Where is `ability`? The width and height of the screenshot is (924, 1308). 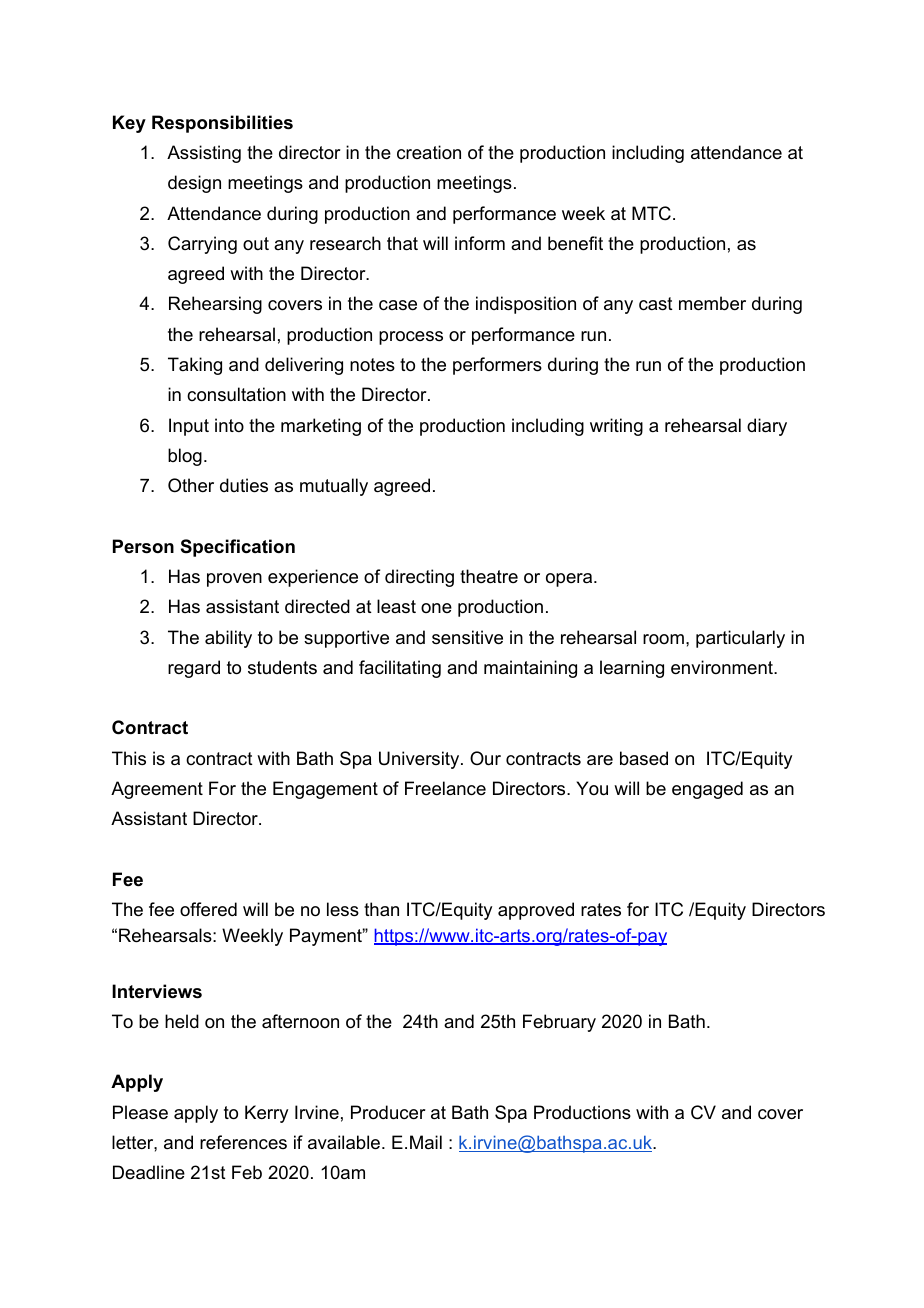
ability is located at coordinates (228, 639).
